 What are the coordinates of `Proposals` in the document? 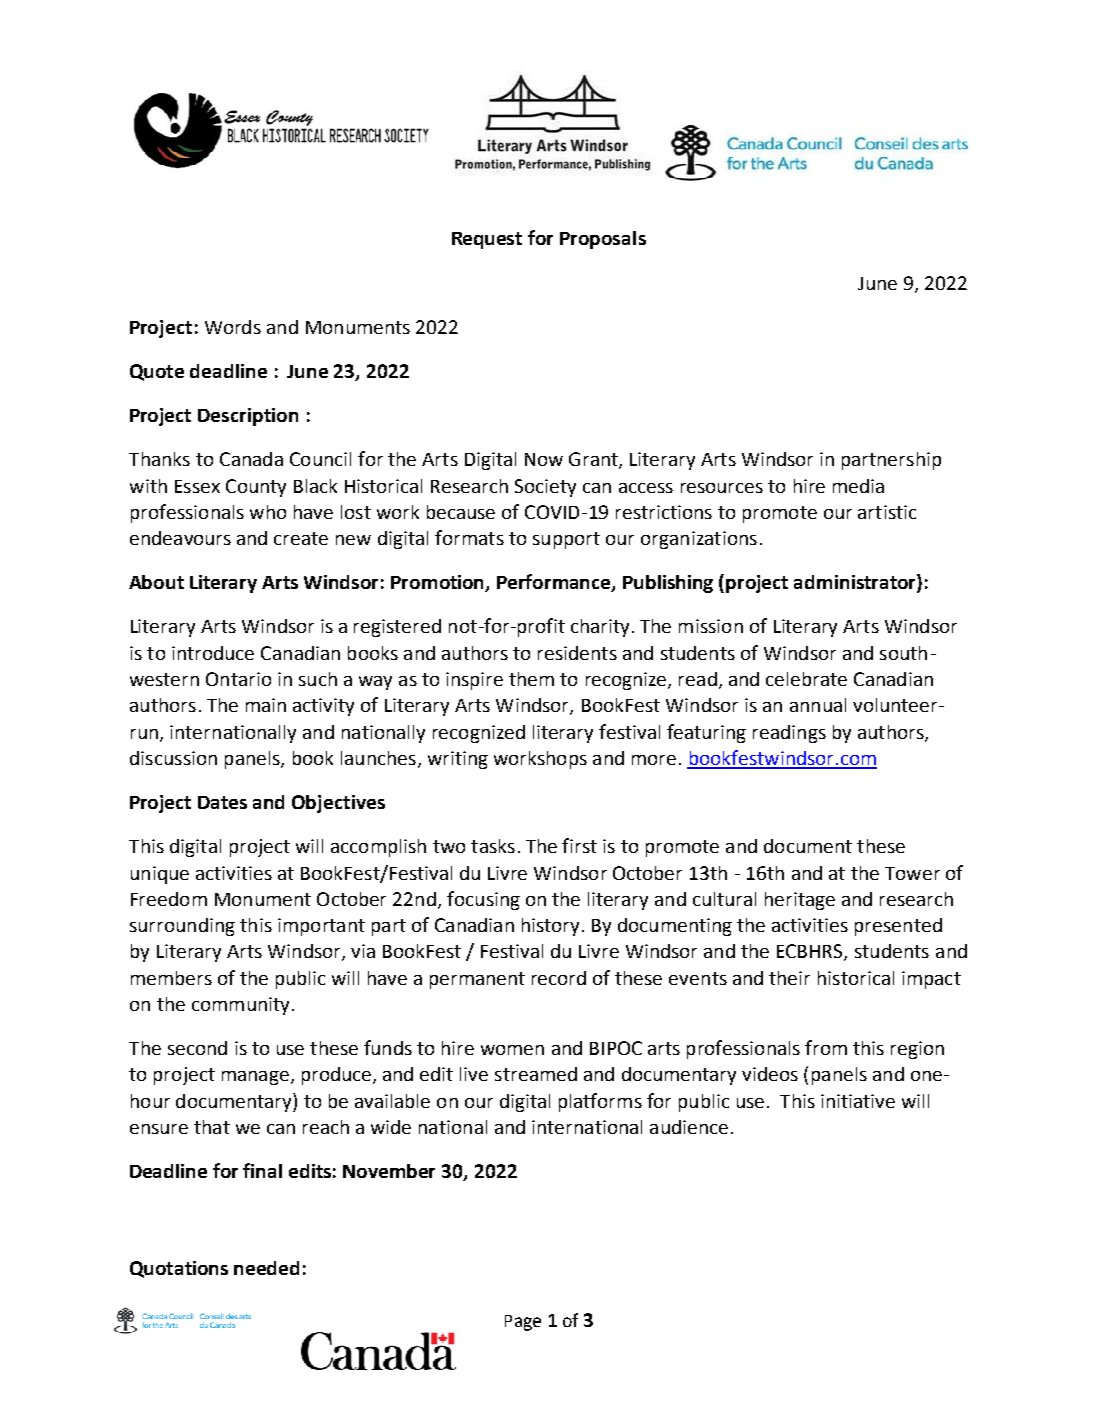 It's located at (603, 240).
